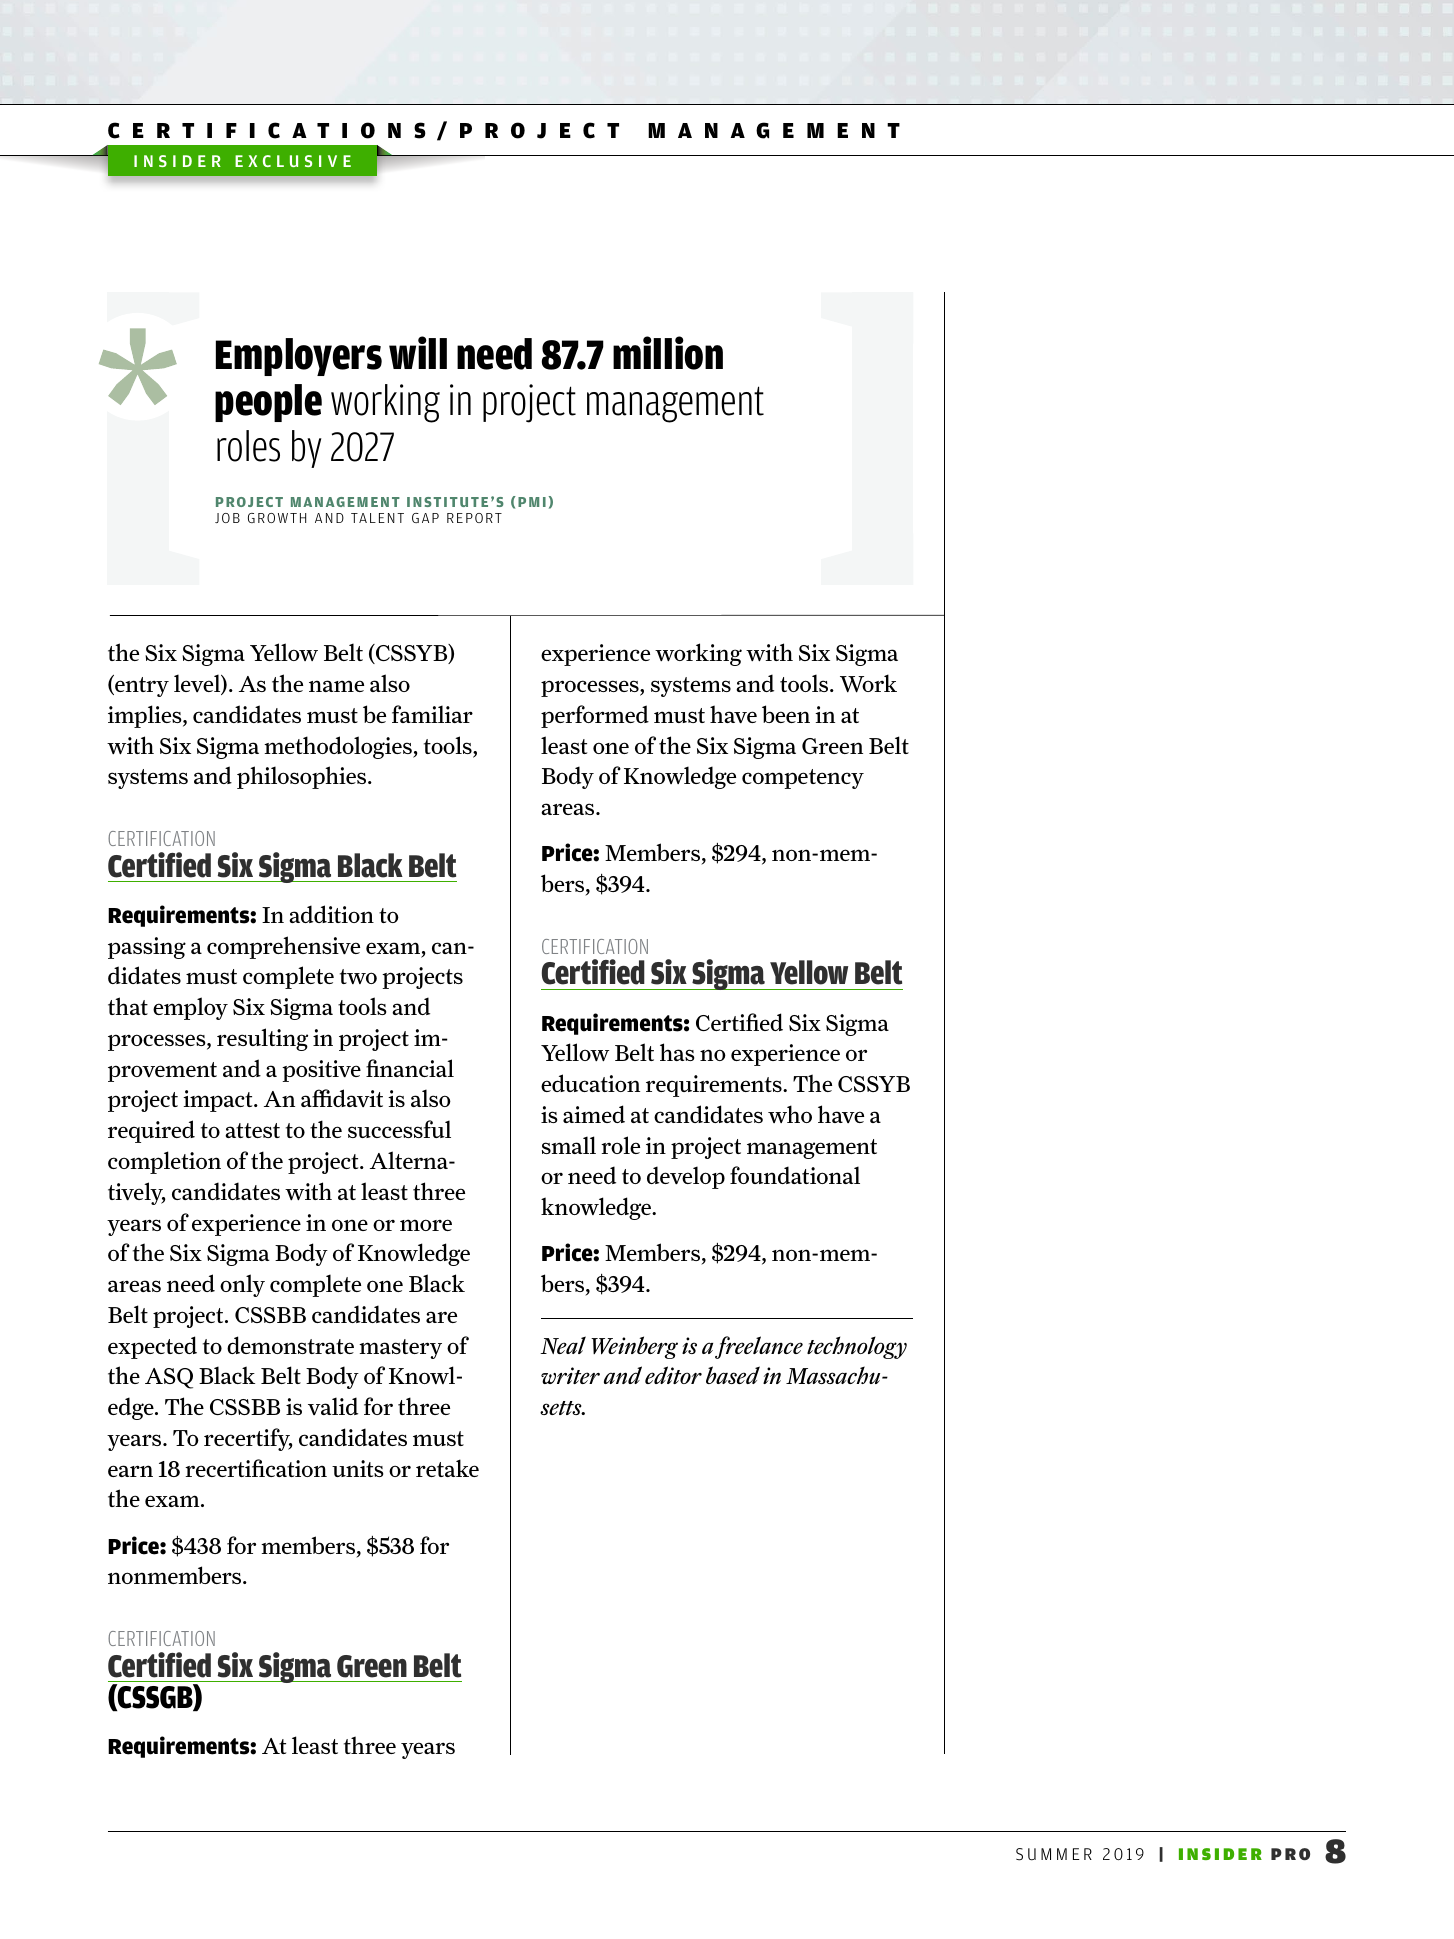 This screenshot has height=1939, width=1454. What do you see at coordinates (418, 352) in the screenshot?
I see `will` at bounding box center [418, 352].
